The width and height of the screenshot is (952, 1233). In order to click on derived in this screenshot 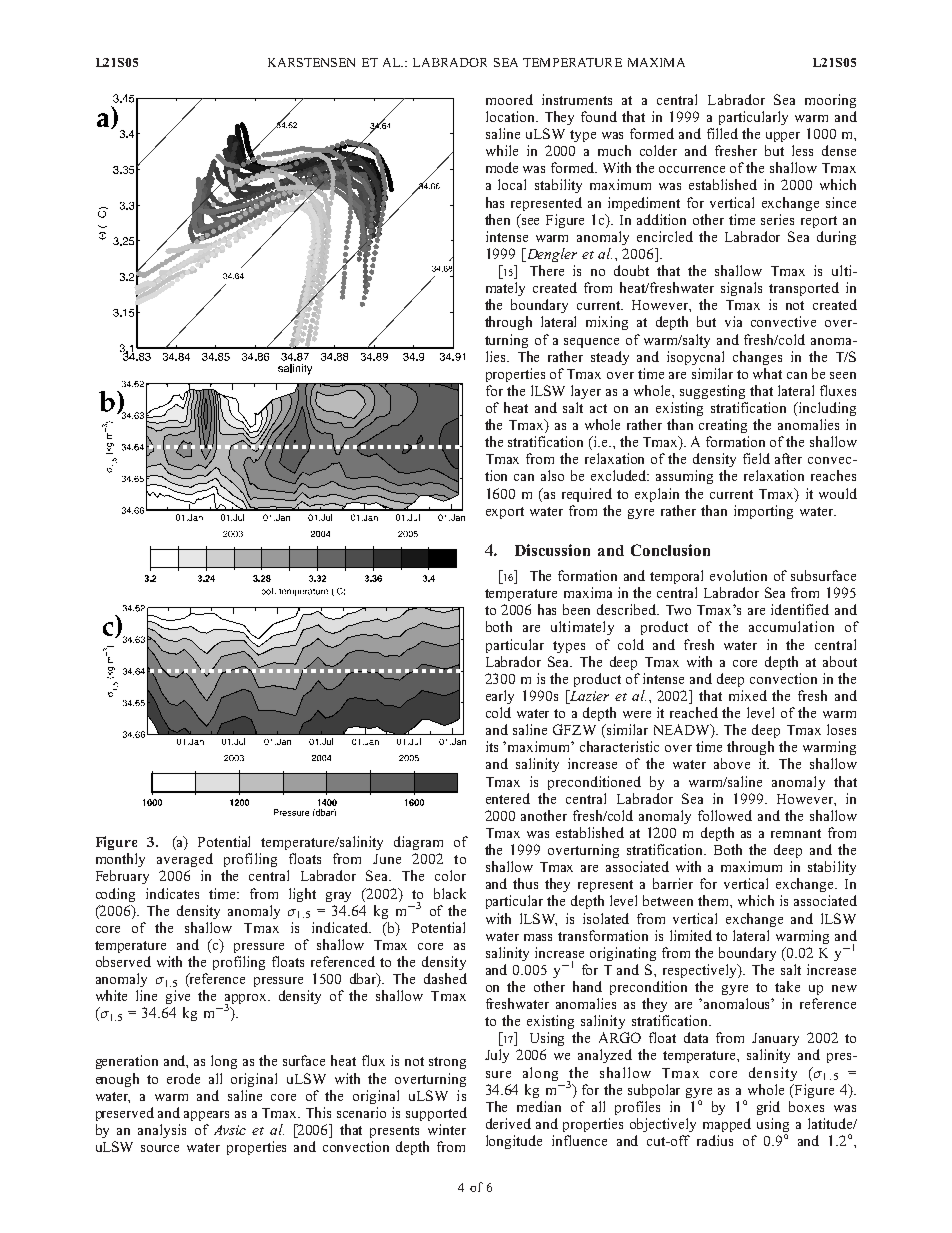, I will do `click(508, 1123)`.
